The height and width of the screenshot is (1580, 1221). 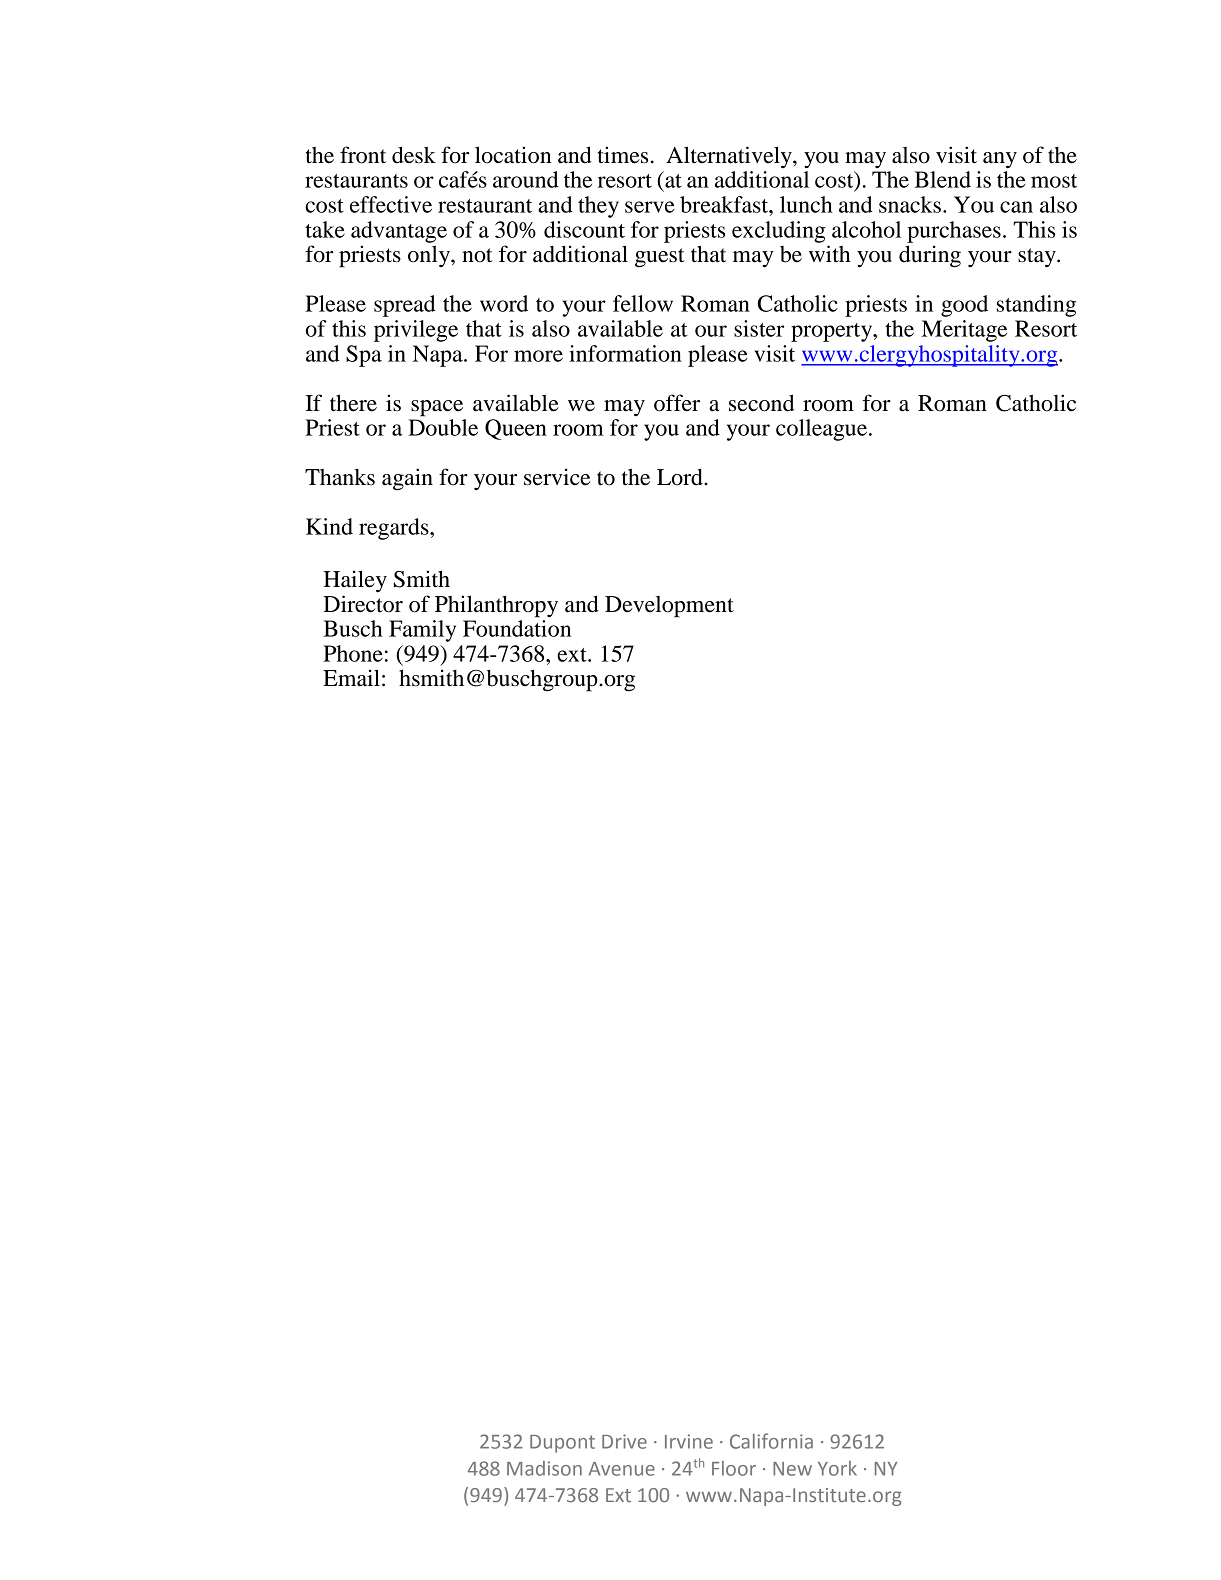 What do you see at coordinates (517, 628) in the screenshot?
I see `Foundation` at bounding box center [517, 628].
